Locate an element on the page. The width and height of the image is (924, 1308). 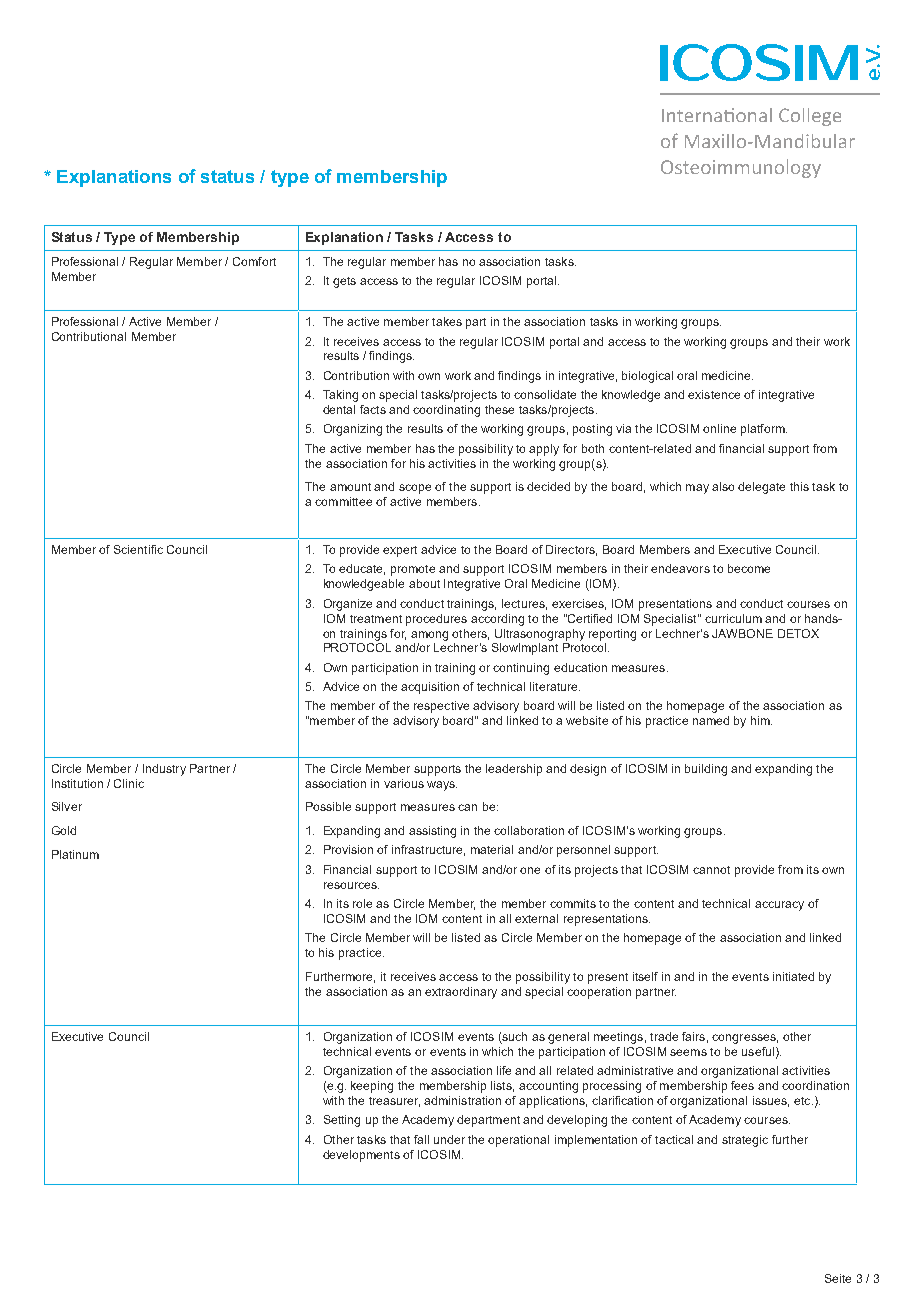
building is located at coordinates (706, 770).
